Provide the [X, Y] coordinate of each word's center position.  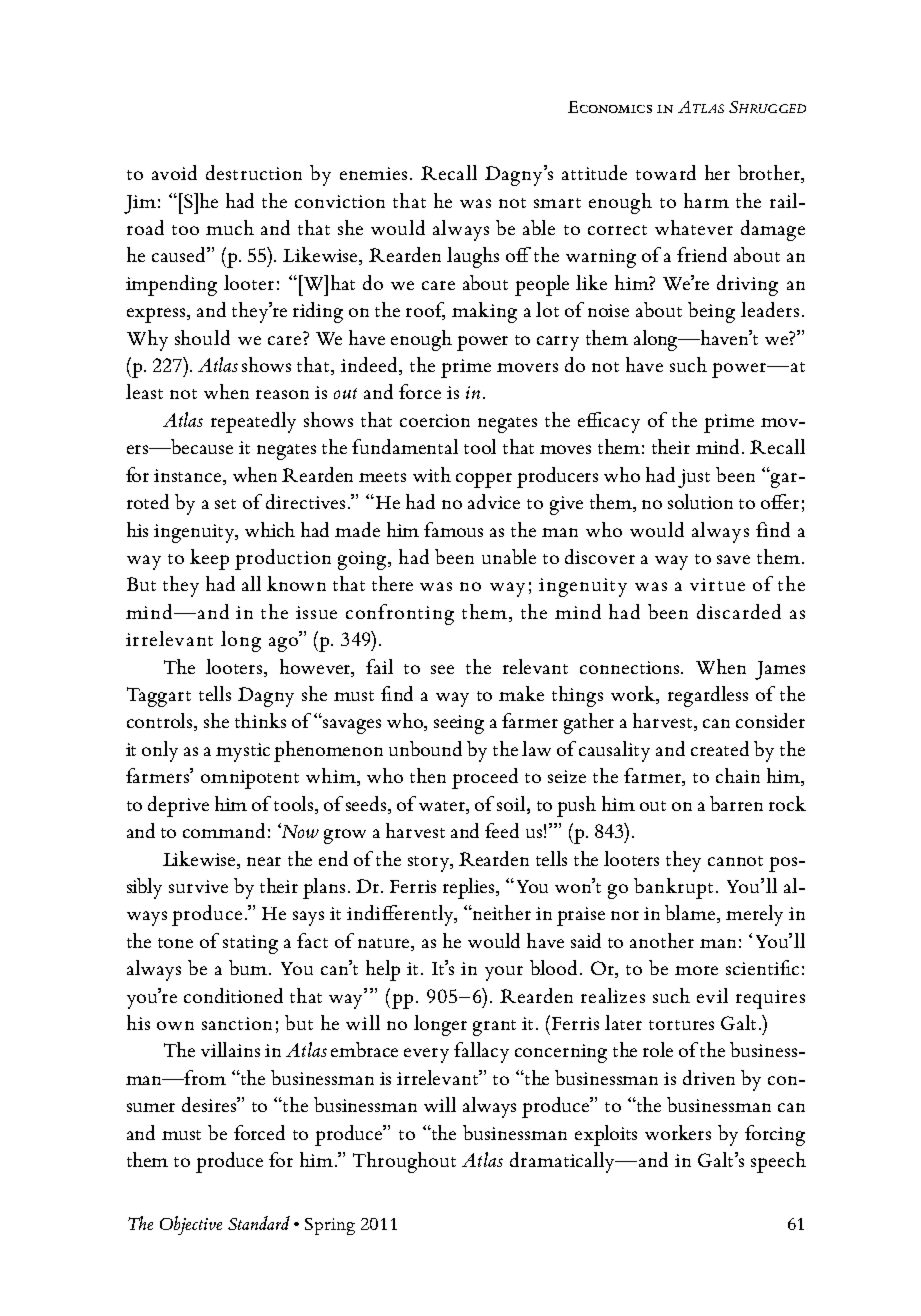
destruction [254, 172]
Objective [191, 1225]
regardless [708, 696]
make [521, 693]
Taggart [159, 697]
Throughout [404, 1162]
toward [666, 172]
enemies [373, 173]
